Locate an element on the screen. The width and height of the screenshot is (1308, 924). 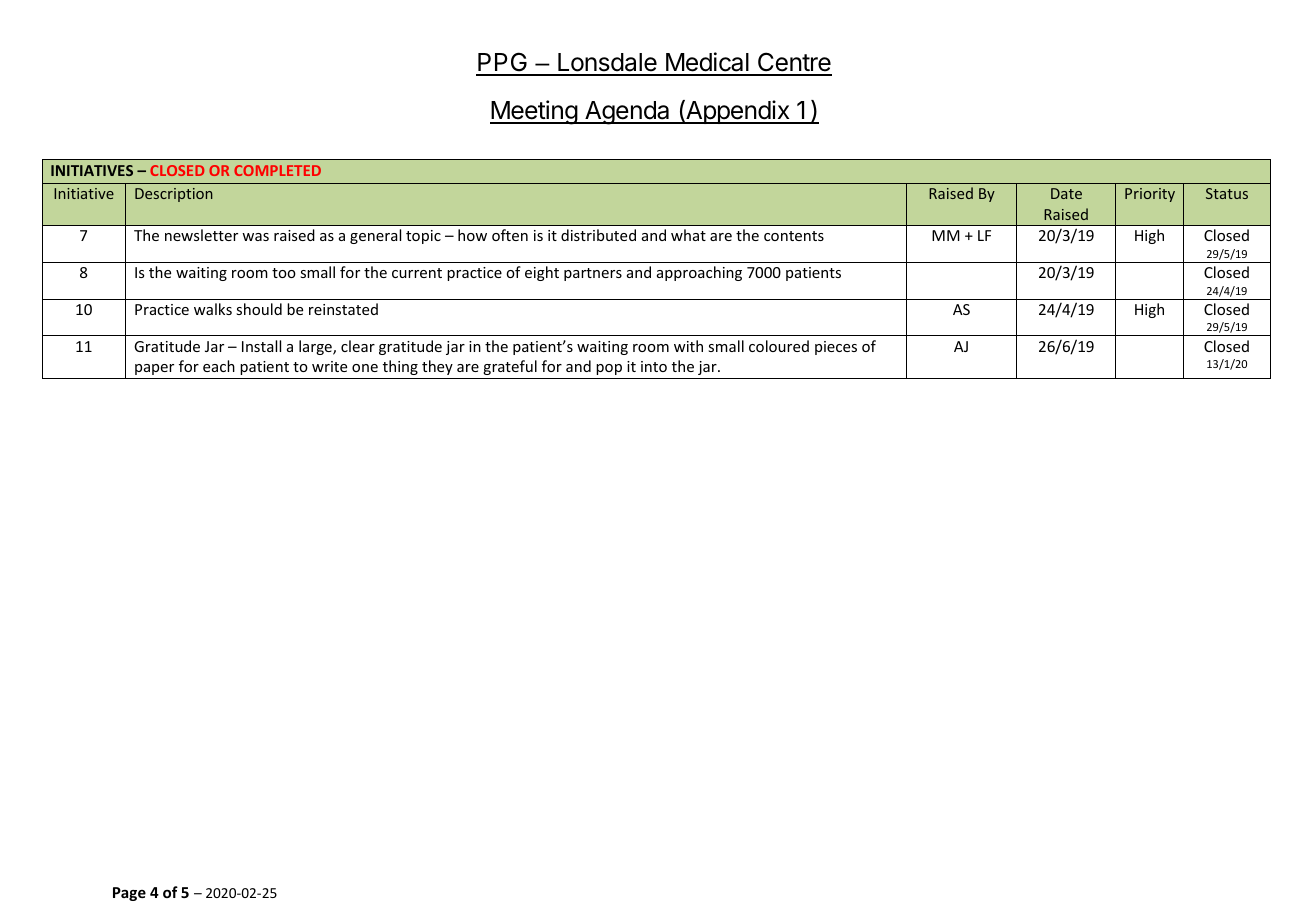
one is located at coordinates (365, 368).
